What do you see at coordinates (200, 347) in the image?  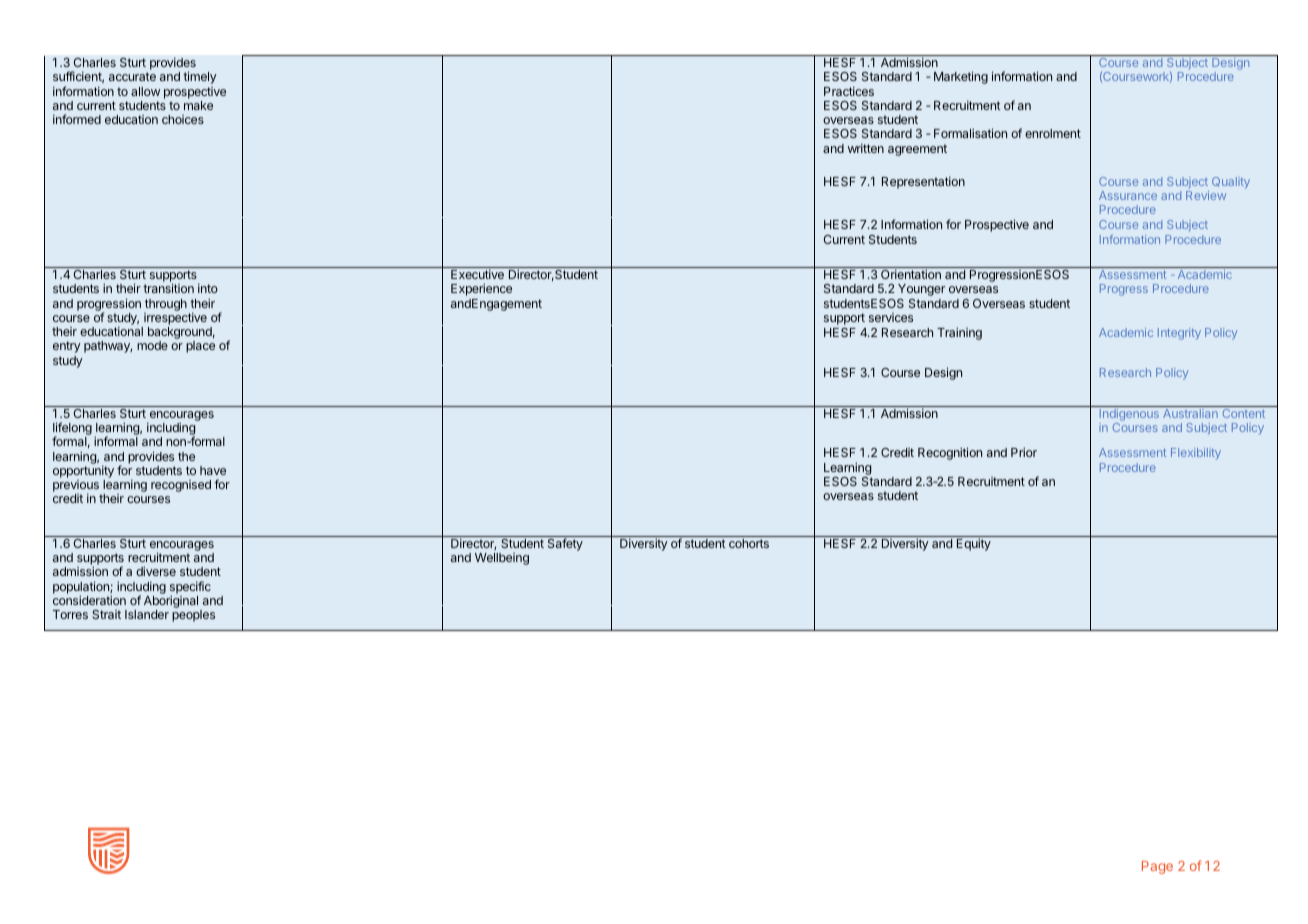 I see `place` at bounding box center [200, 347].
